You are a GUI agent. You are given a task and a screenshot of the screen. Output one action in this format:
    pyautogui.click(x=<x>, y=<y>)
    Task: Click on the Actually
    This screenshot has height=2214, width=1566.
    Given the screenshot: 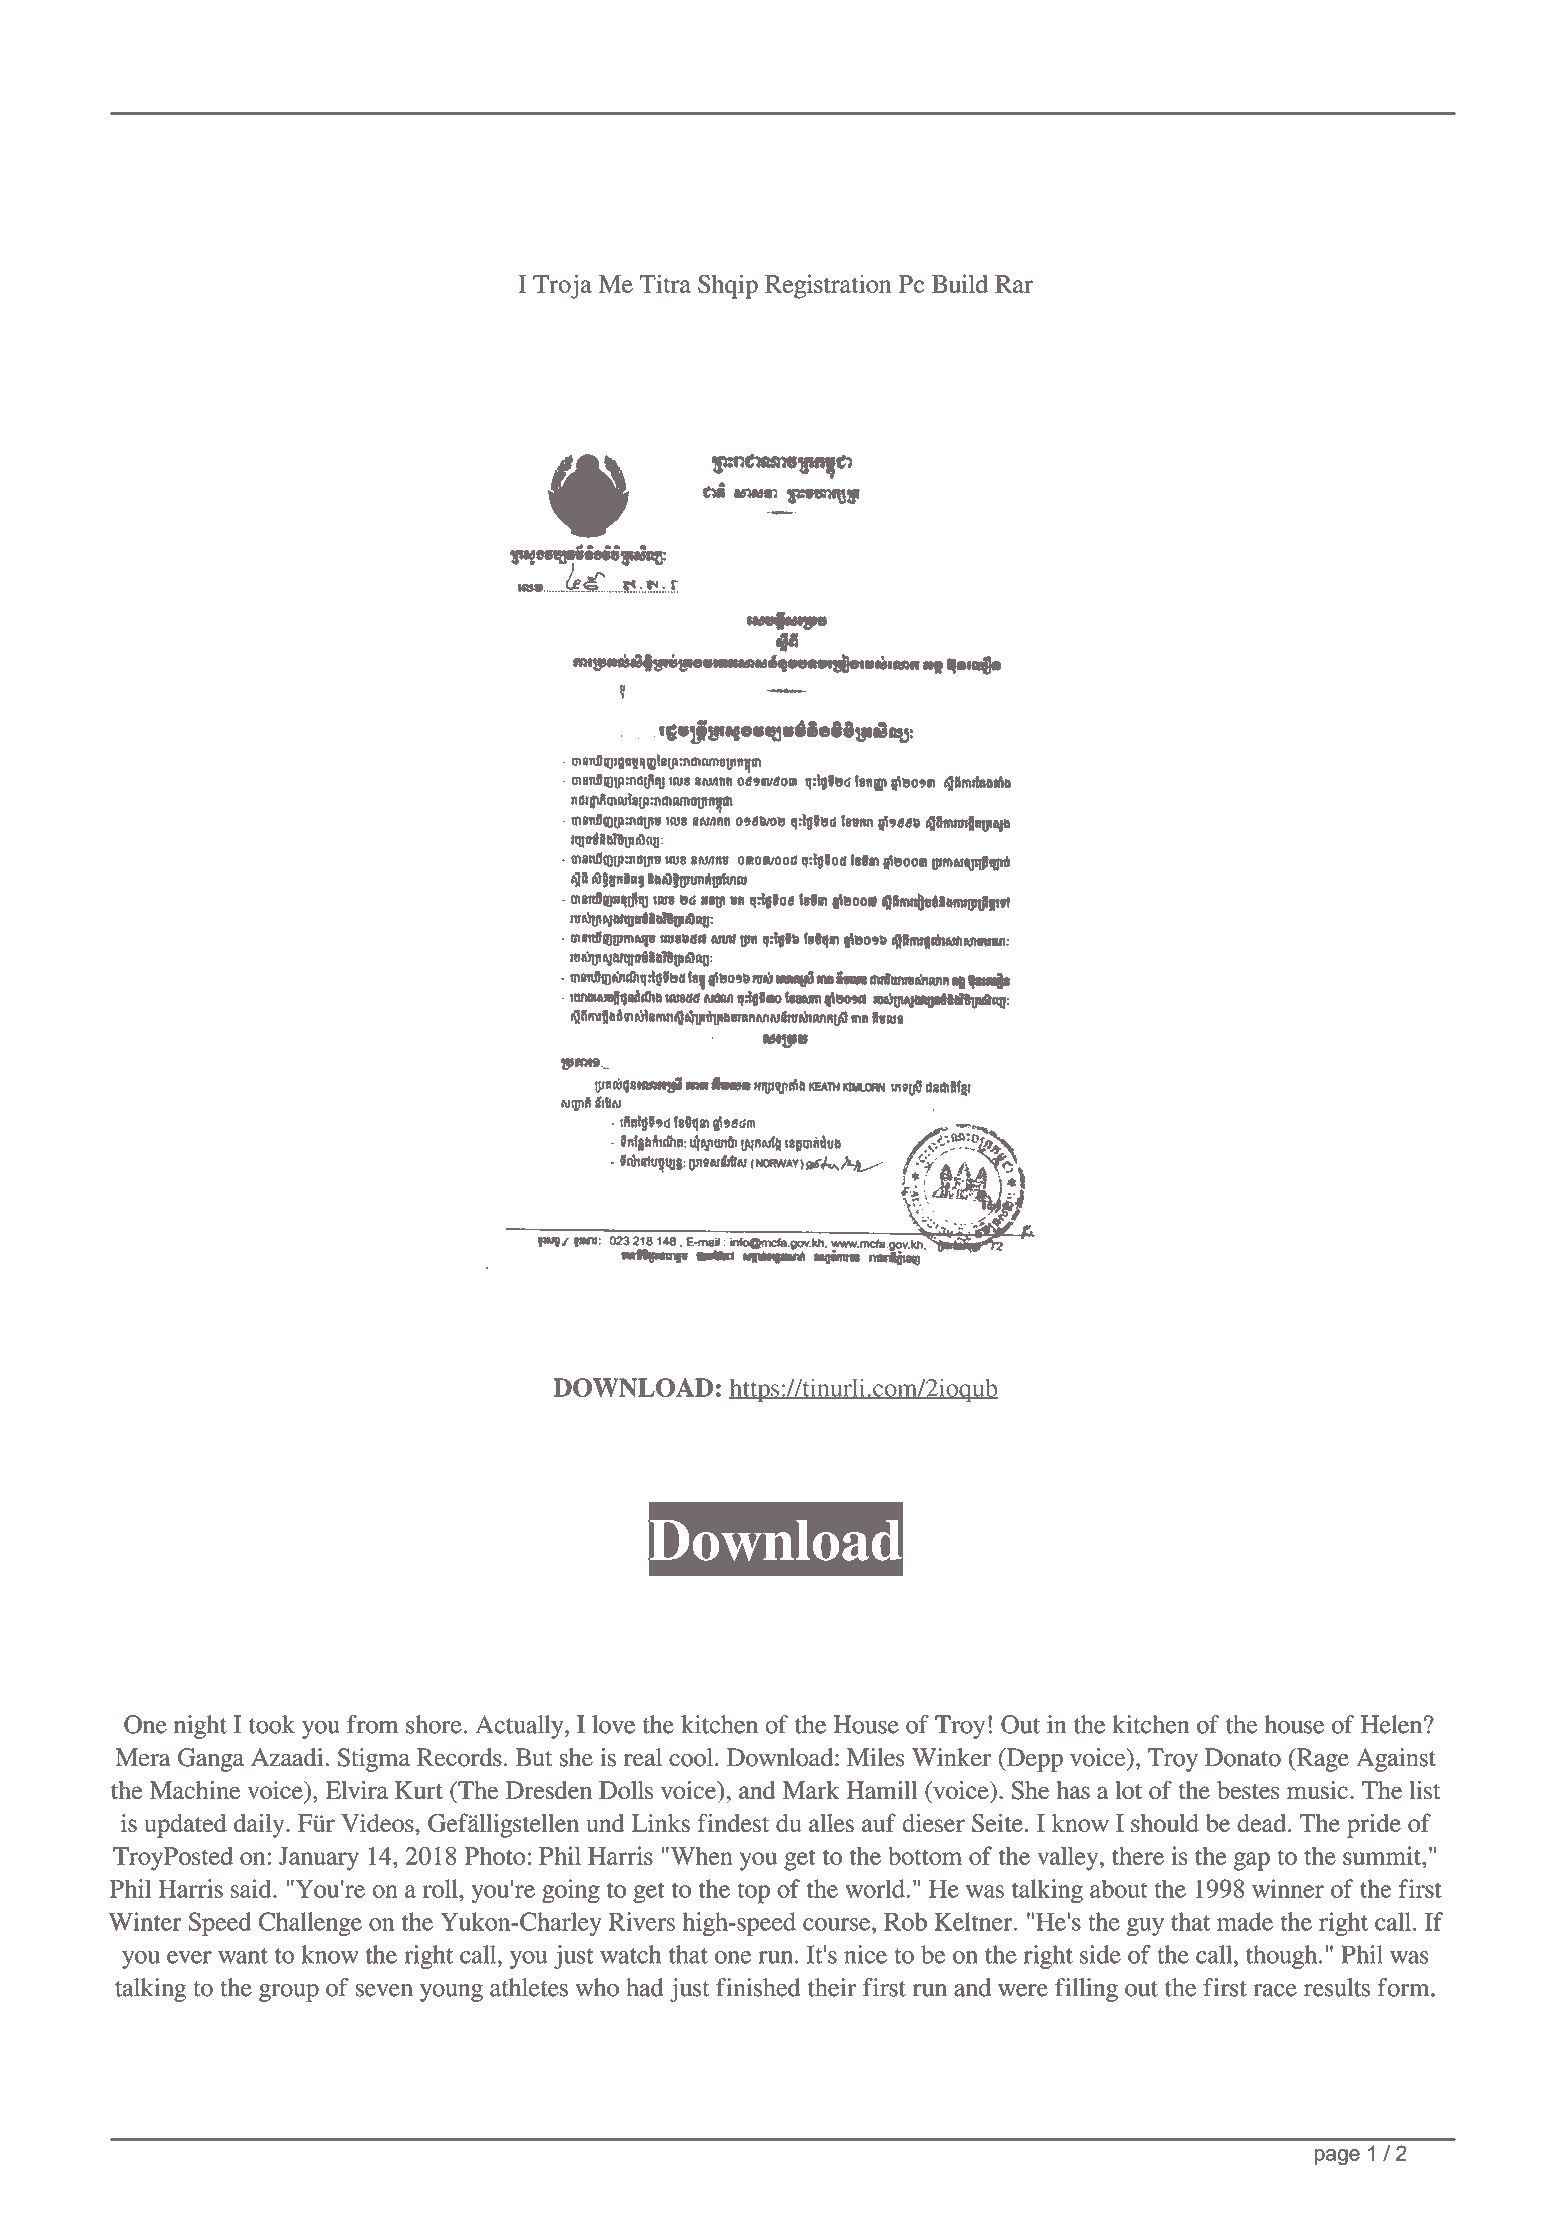 What is the action you would take?
    pyautogui.click(x=520, y=1727)
